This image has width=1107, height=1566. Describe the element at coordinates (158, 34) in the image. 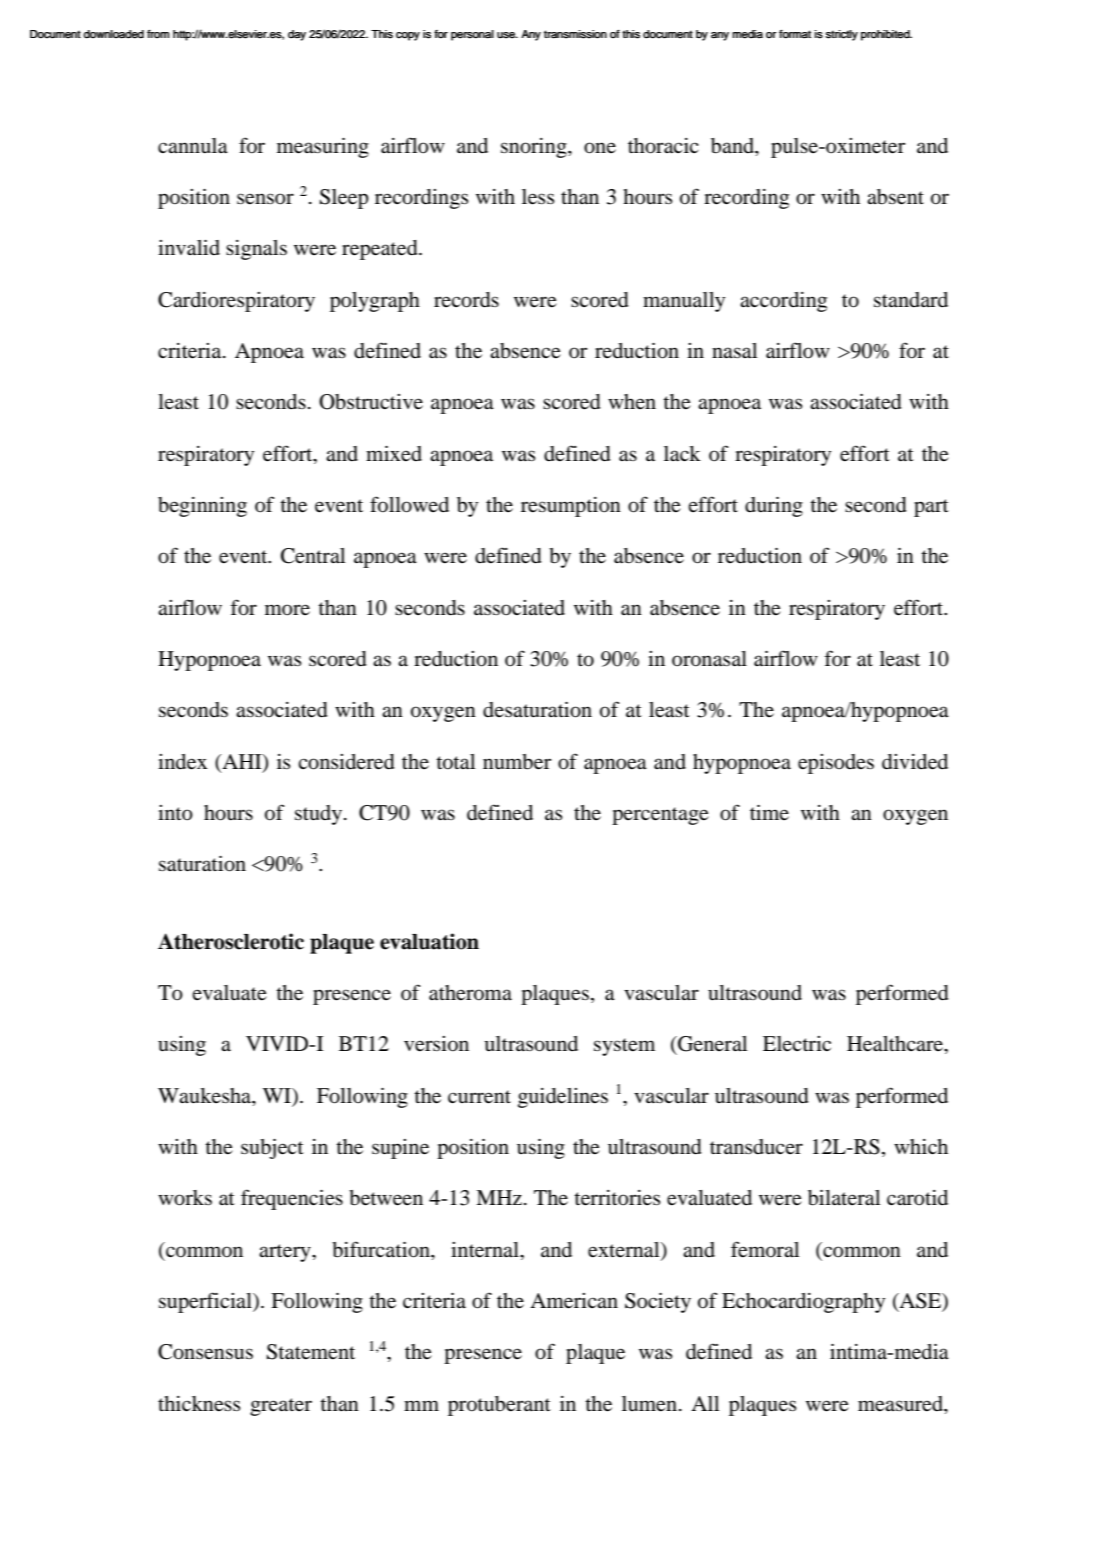

I see `from` at that location.
